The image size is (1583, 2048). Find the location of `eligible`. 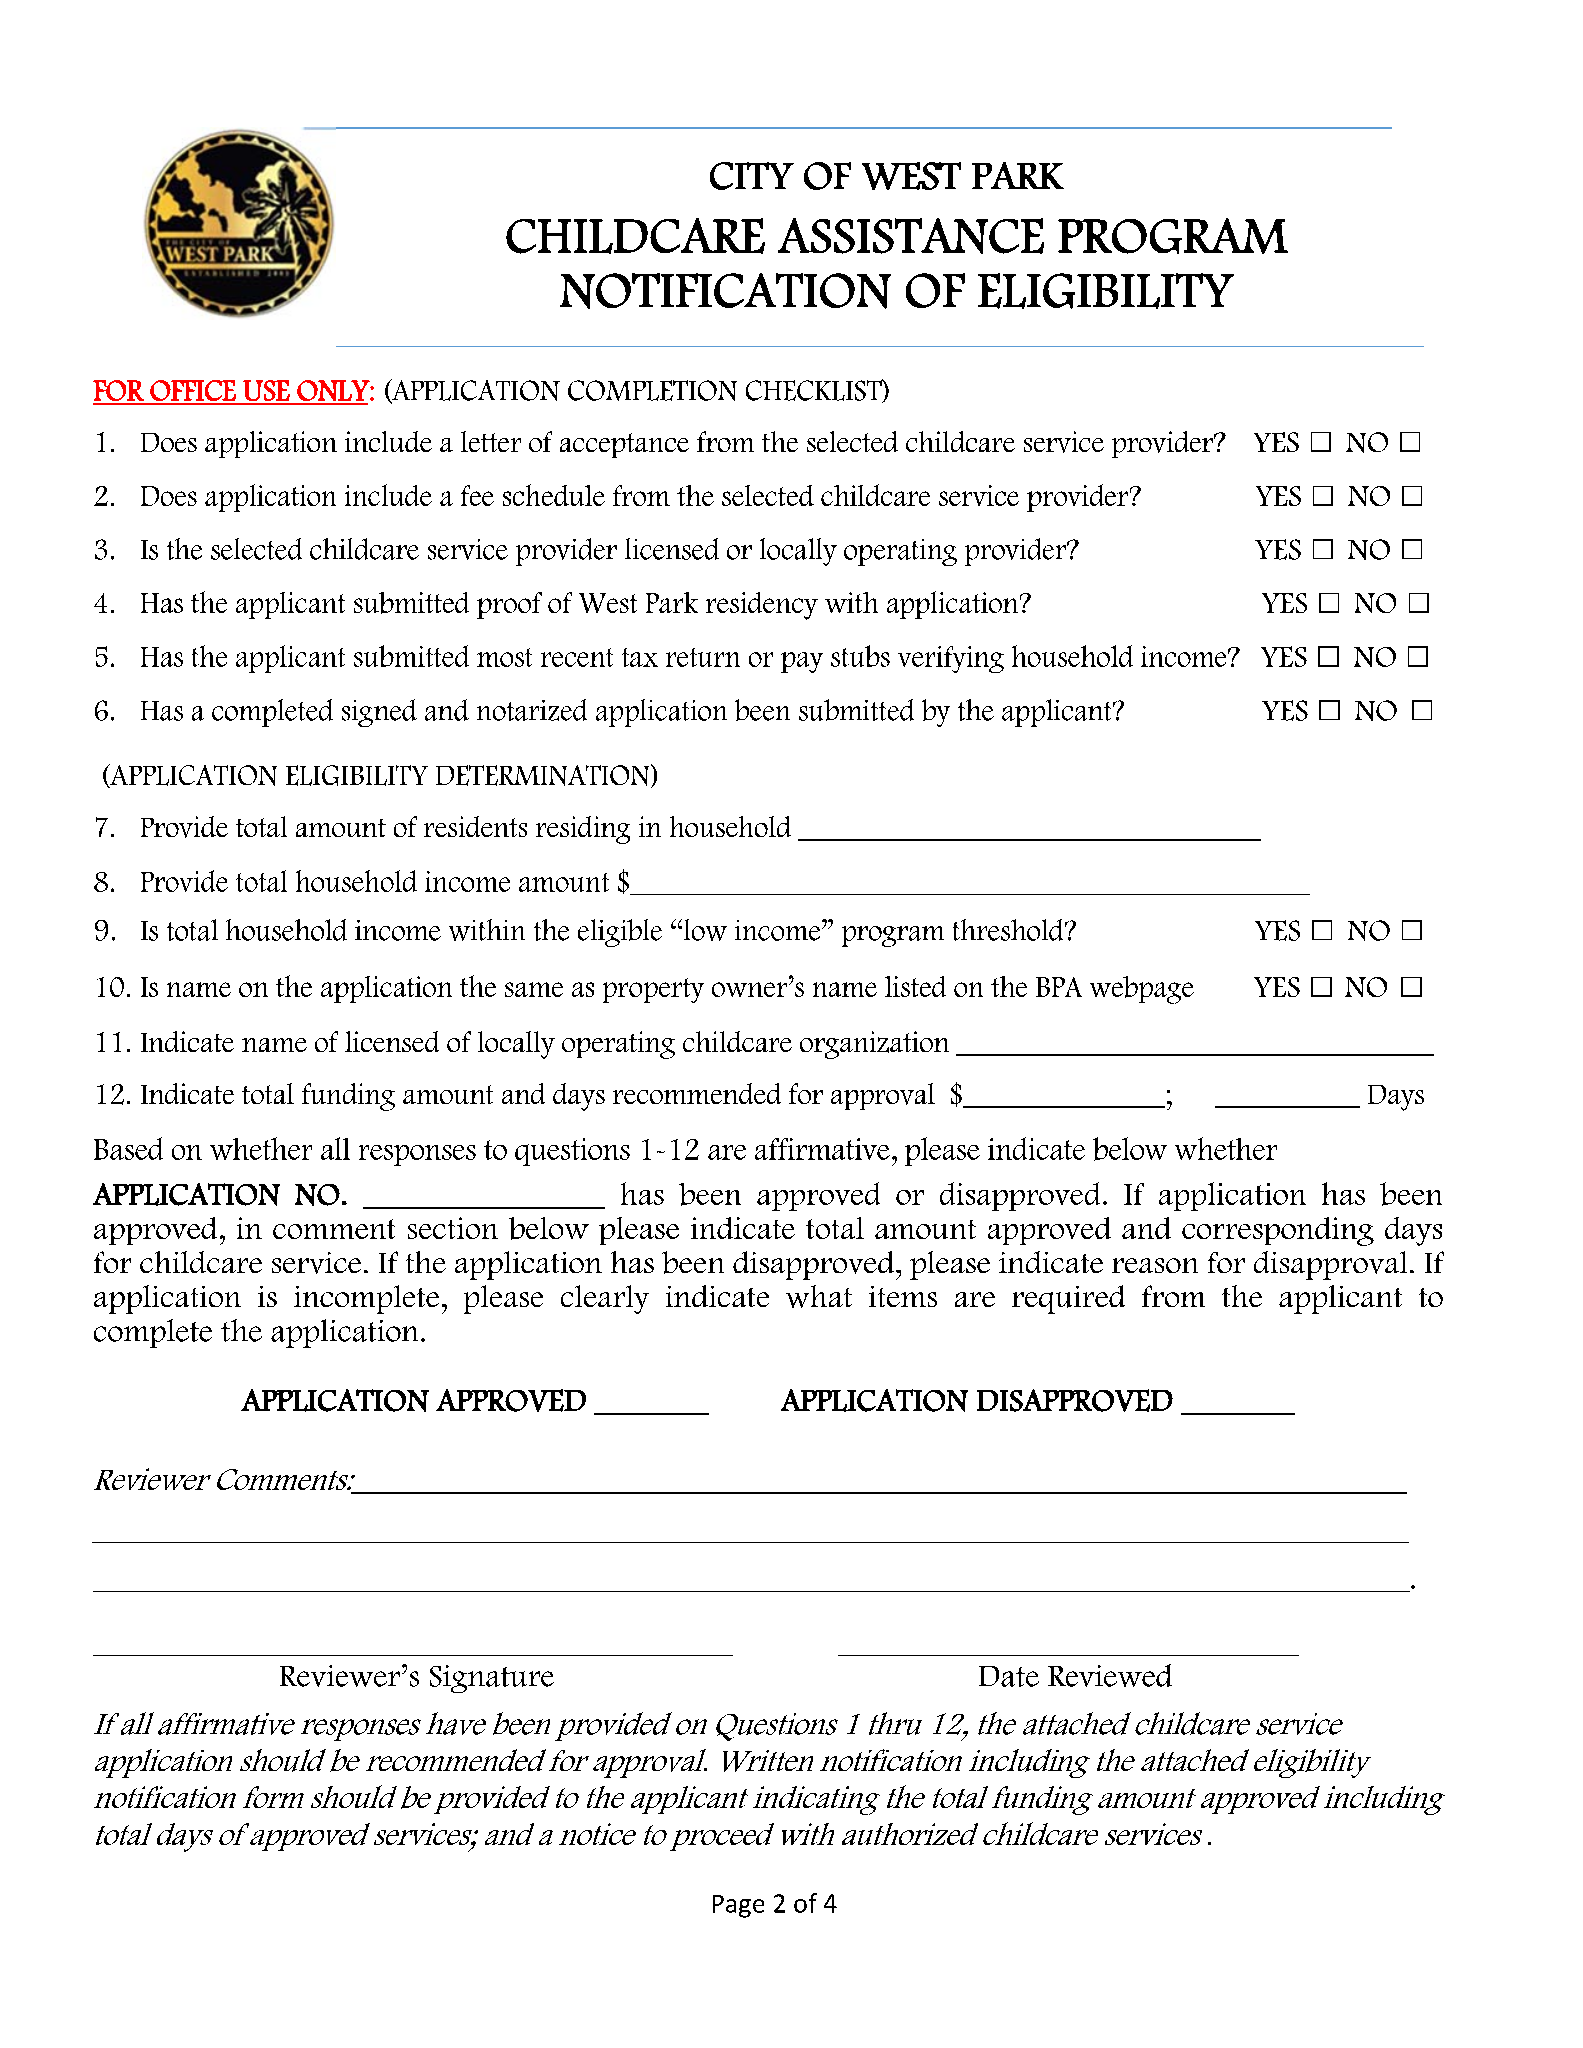

eligible is located at coordinates (620, 933).
